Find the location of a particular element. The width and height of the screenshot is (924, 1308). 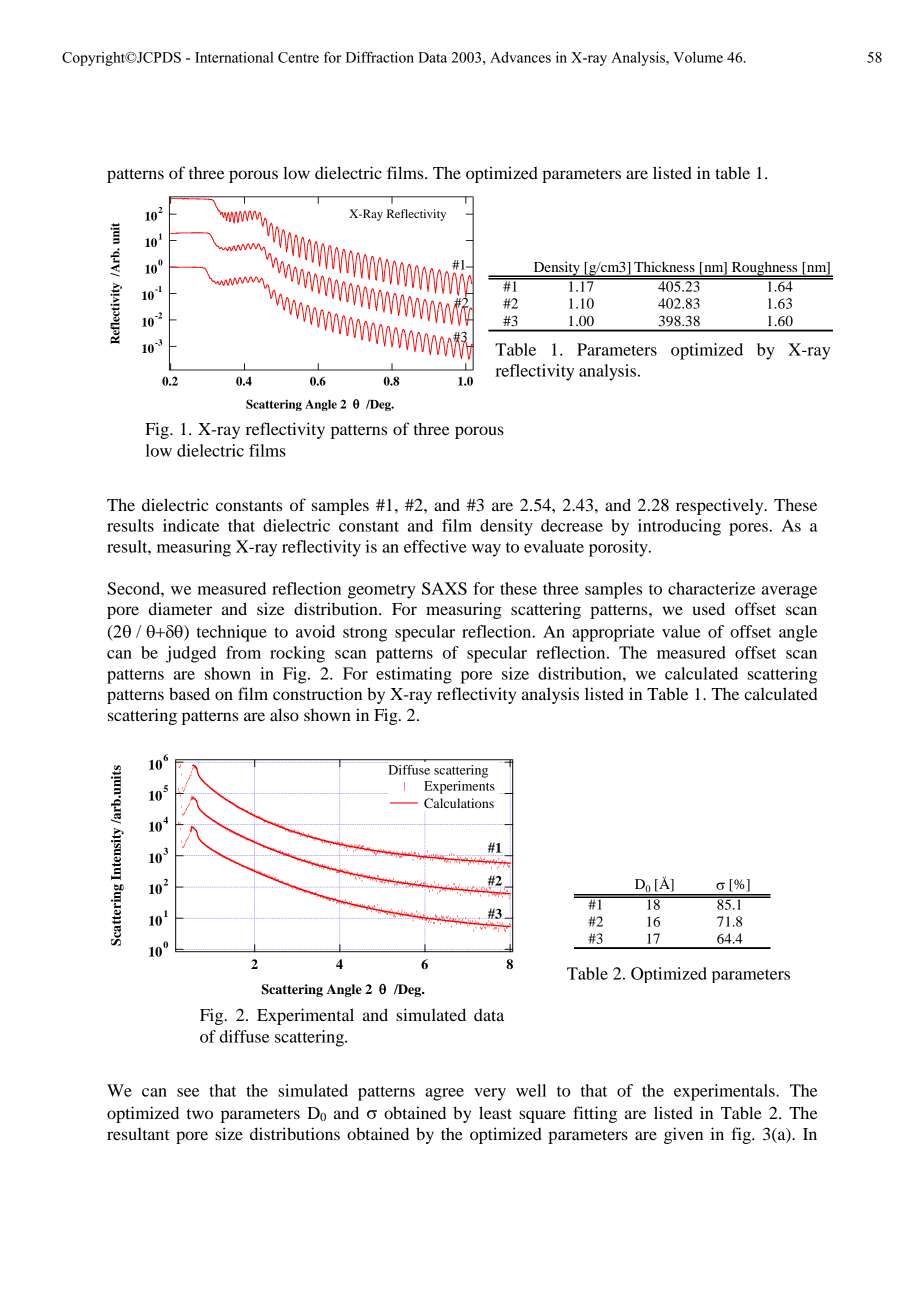

value is located at coordinates (681, 631).
